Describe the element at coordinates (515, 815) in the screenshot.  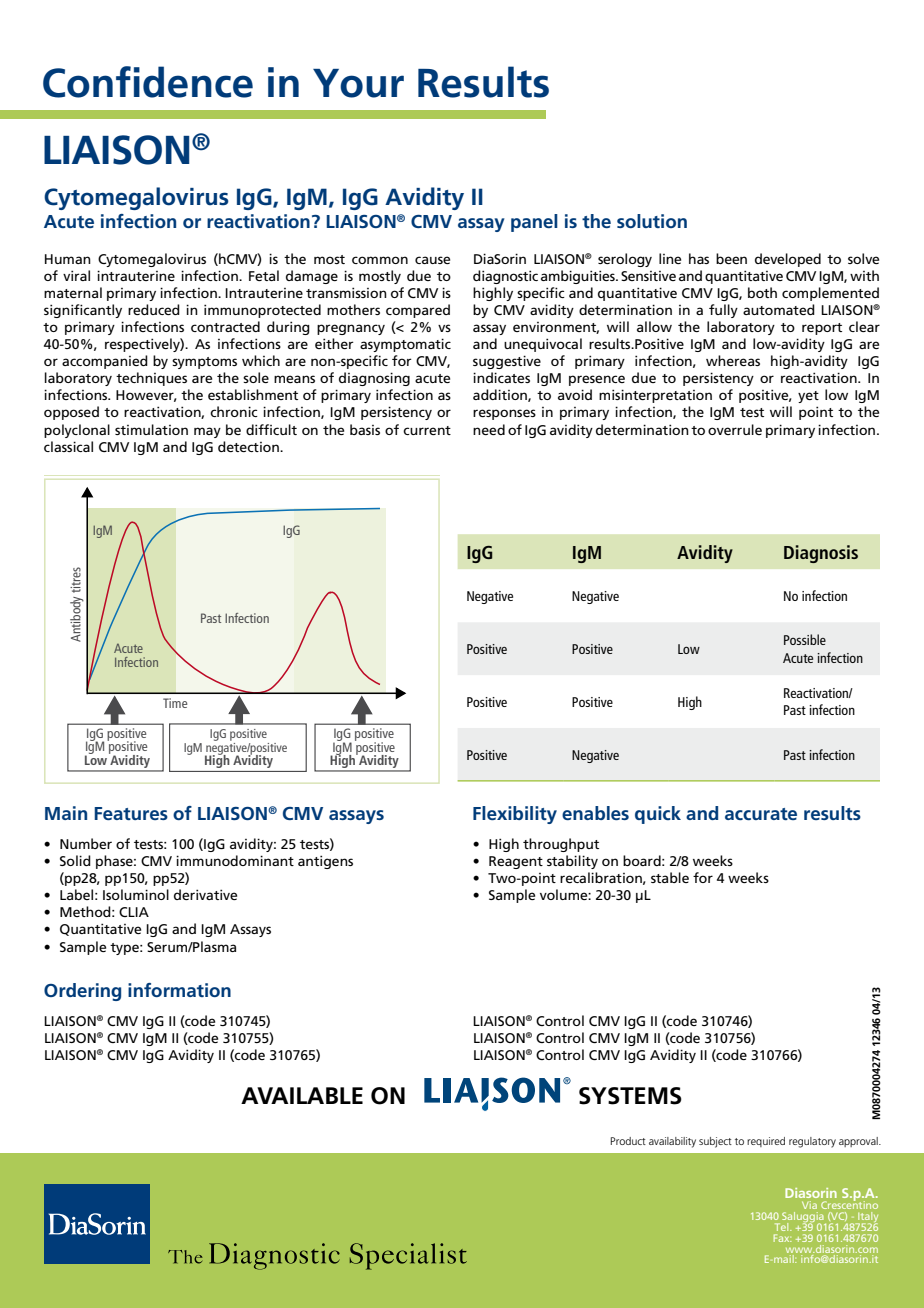
I see `Flexibility` at that location.
